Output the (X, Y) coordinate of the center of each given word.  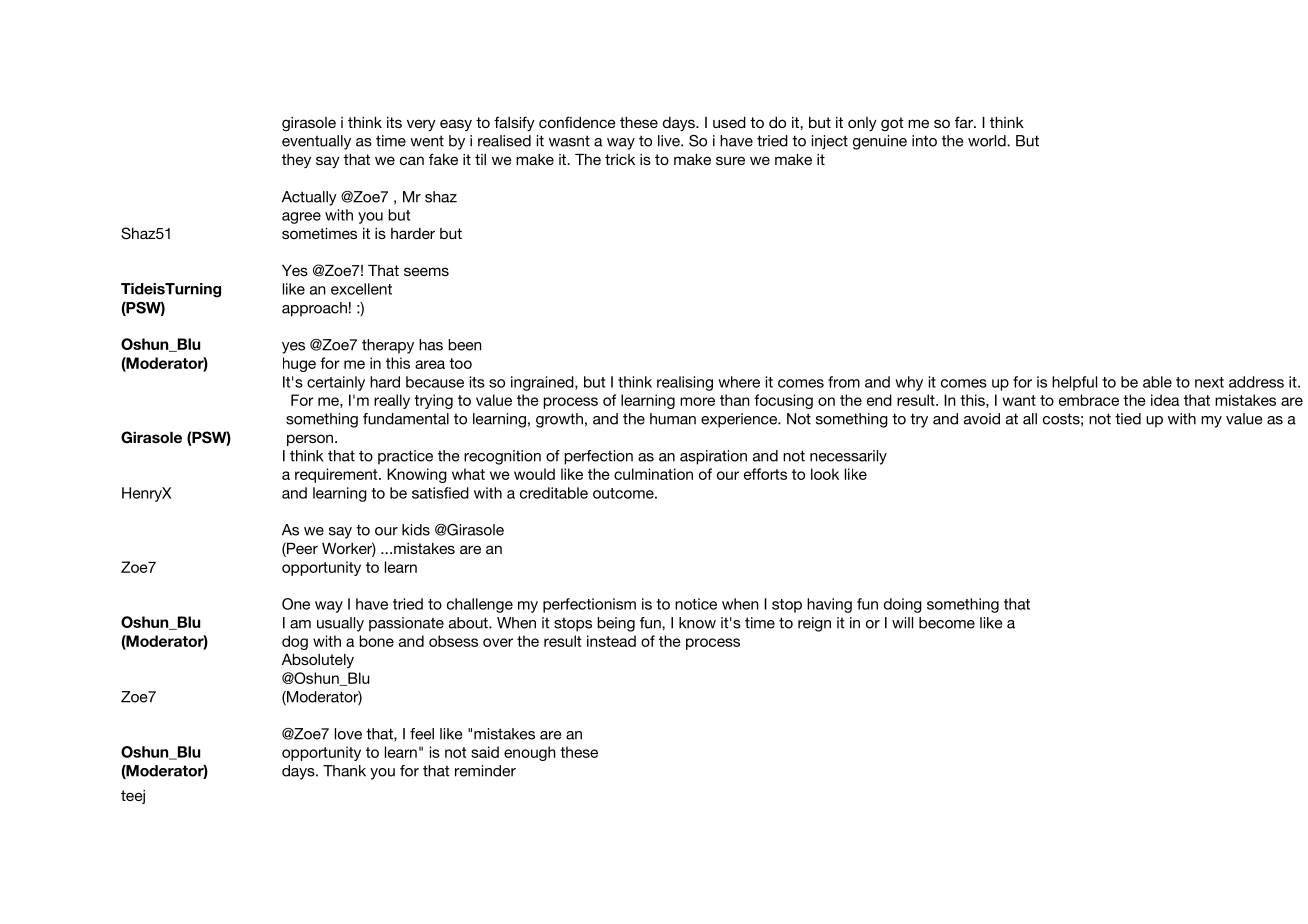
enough (530, 753)
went (427, 141)
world (988, 141)
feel (422, 734)
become (947, 623)
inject (830, 142)
